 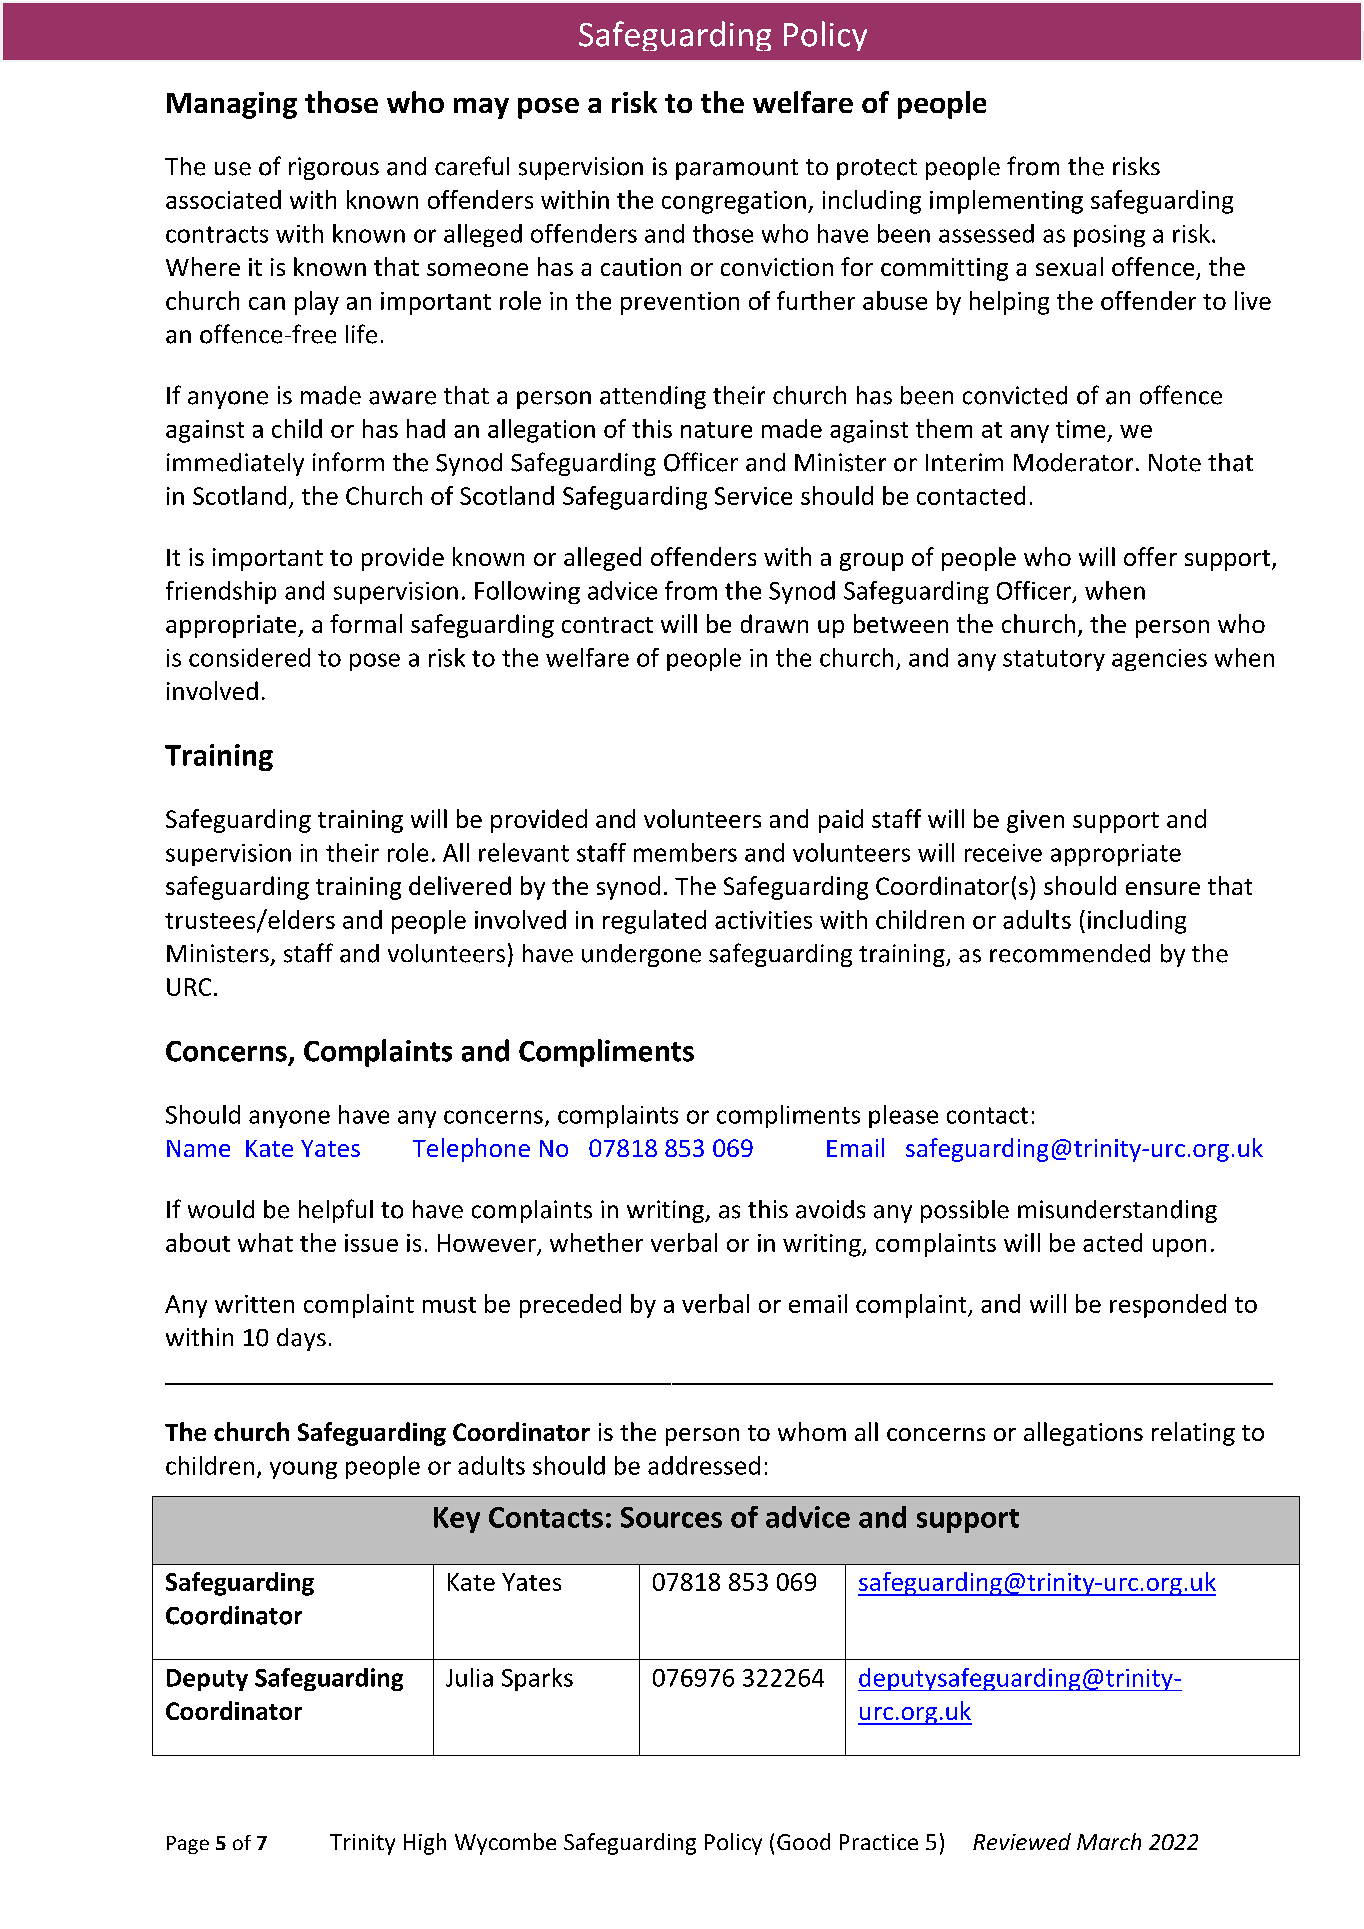 What do you see at coordinates (1070, 953) in the screenshot?
I see `recommended` at bounding box center [1070, 953].
